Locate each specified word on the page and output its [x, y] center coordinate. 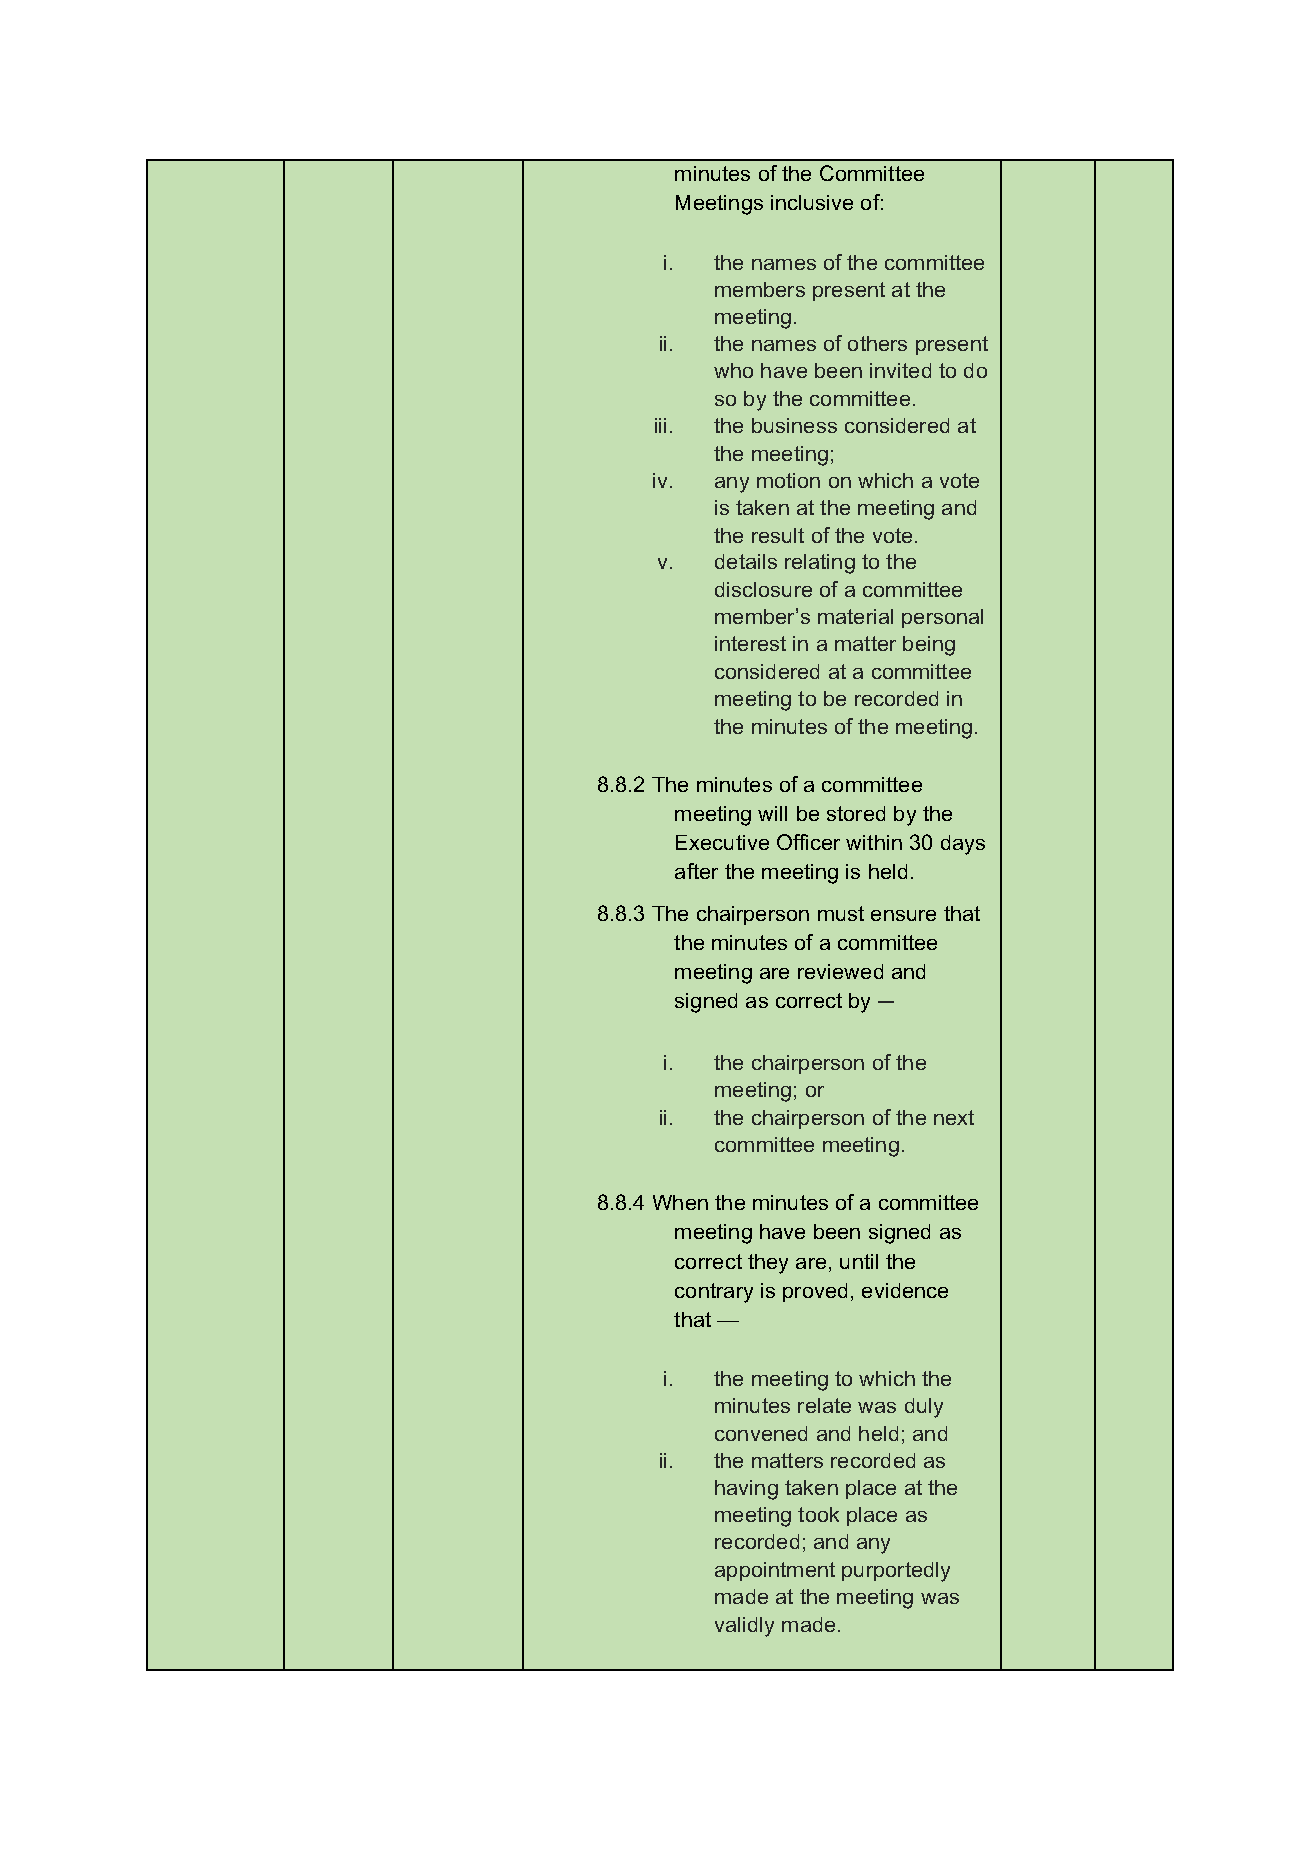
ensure [903, 915]
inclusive [812, 202]
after [696, 871]
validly [744, 1627]
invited [900, 370]
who [733, 370]
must [841, 913]
